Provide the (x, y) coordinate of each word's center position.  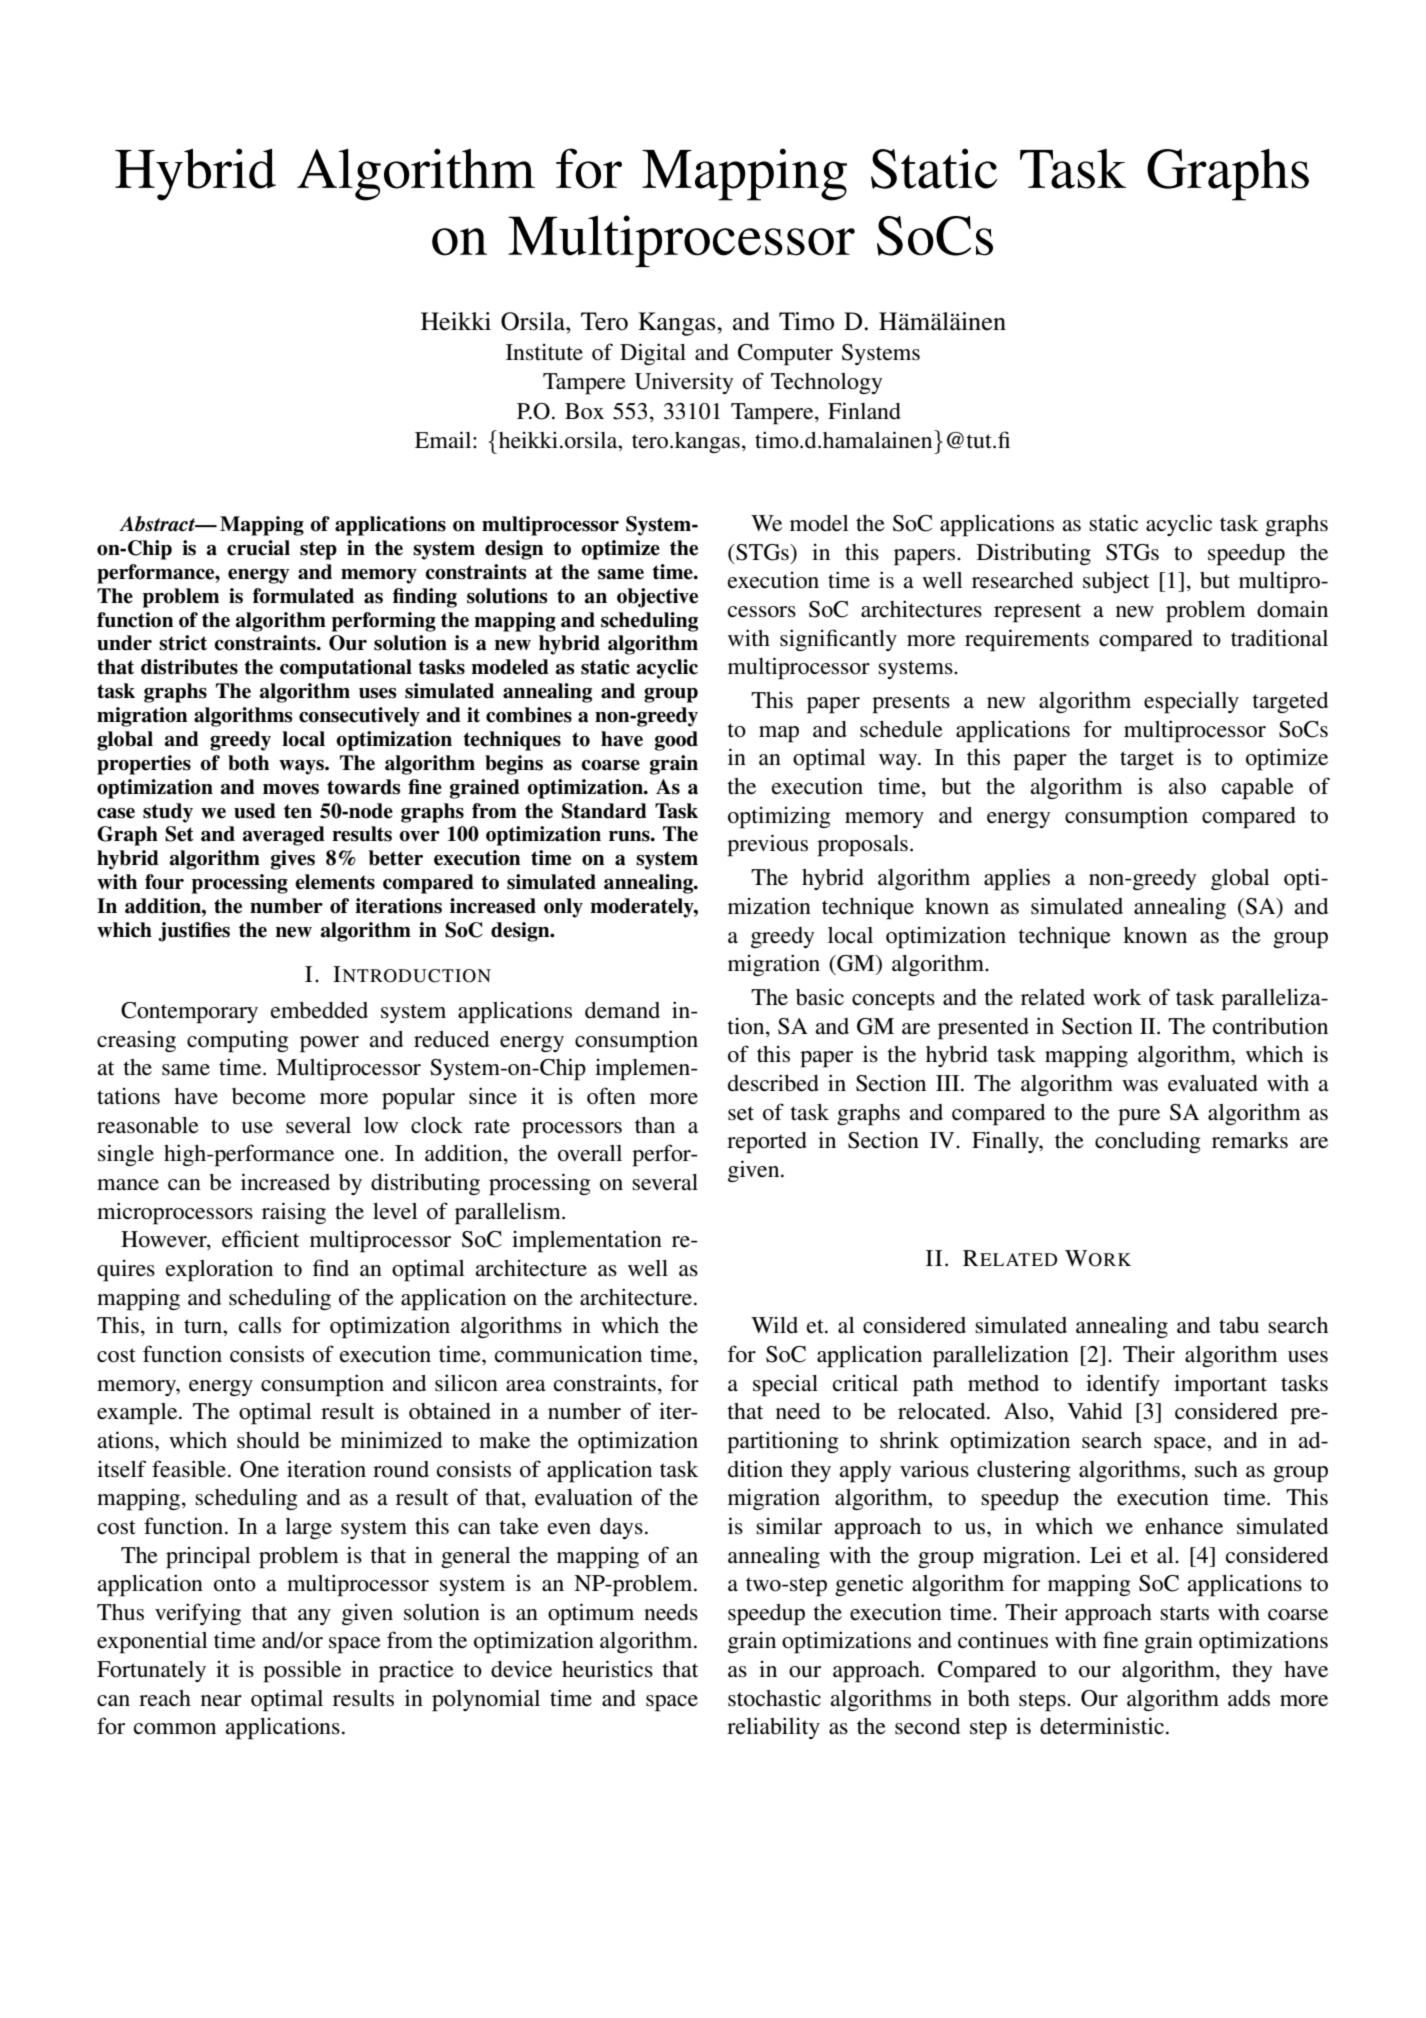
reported (767, 1143)
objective (657, 598)
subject (1116, 582)
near (221, 1701)
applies (1017, 879)
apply (865, 1472)
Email (444, 439)
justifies (194, 932)
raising (294, 1213)
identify (1123, 1385)
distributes (189, 667)
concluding (1148, 1142)
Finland (864, 411)
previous (767, 845)
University (683, 383)
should (268, 1440)
